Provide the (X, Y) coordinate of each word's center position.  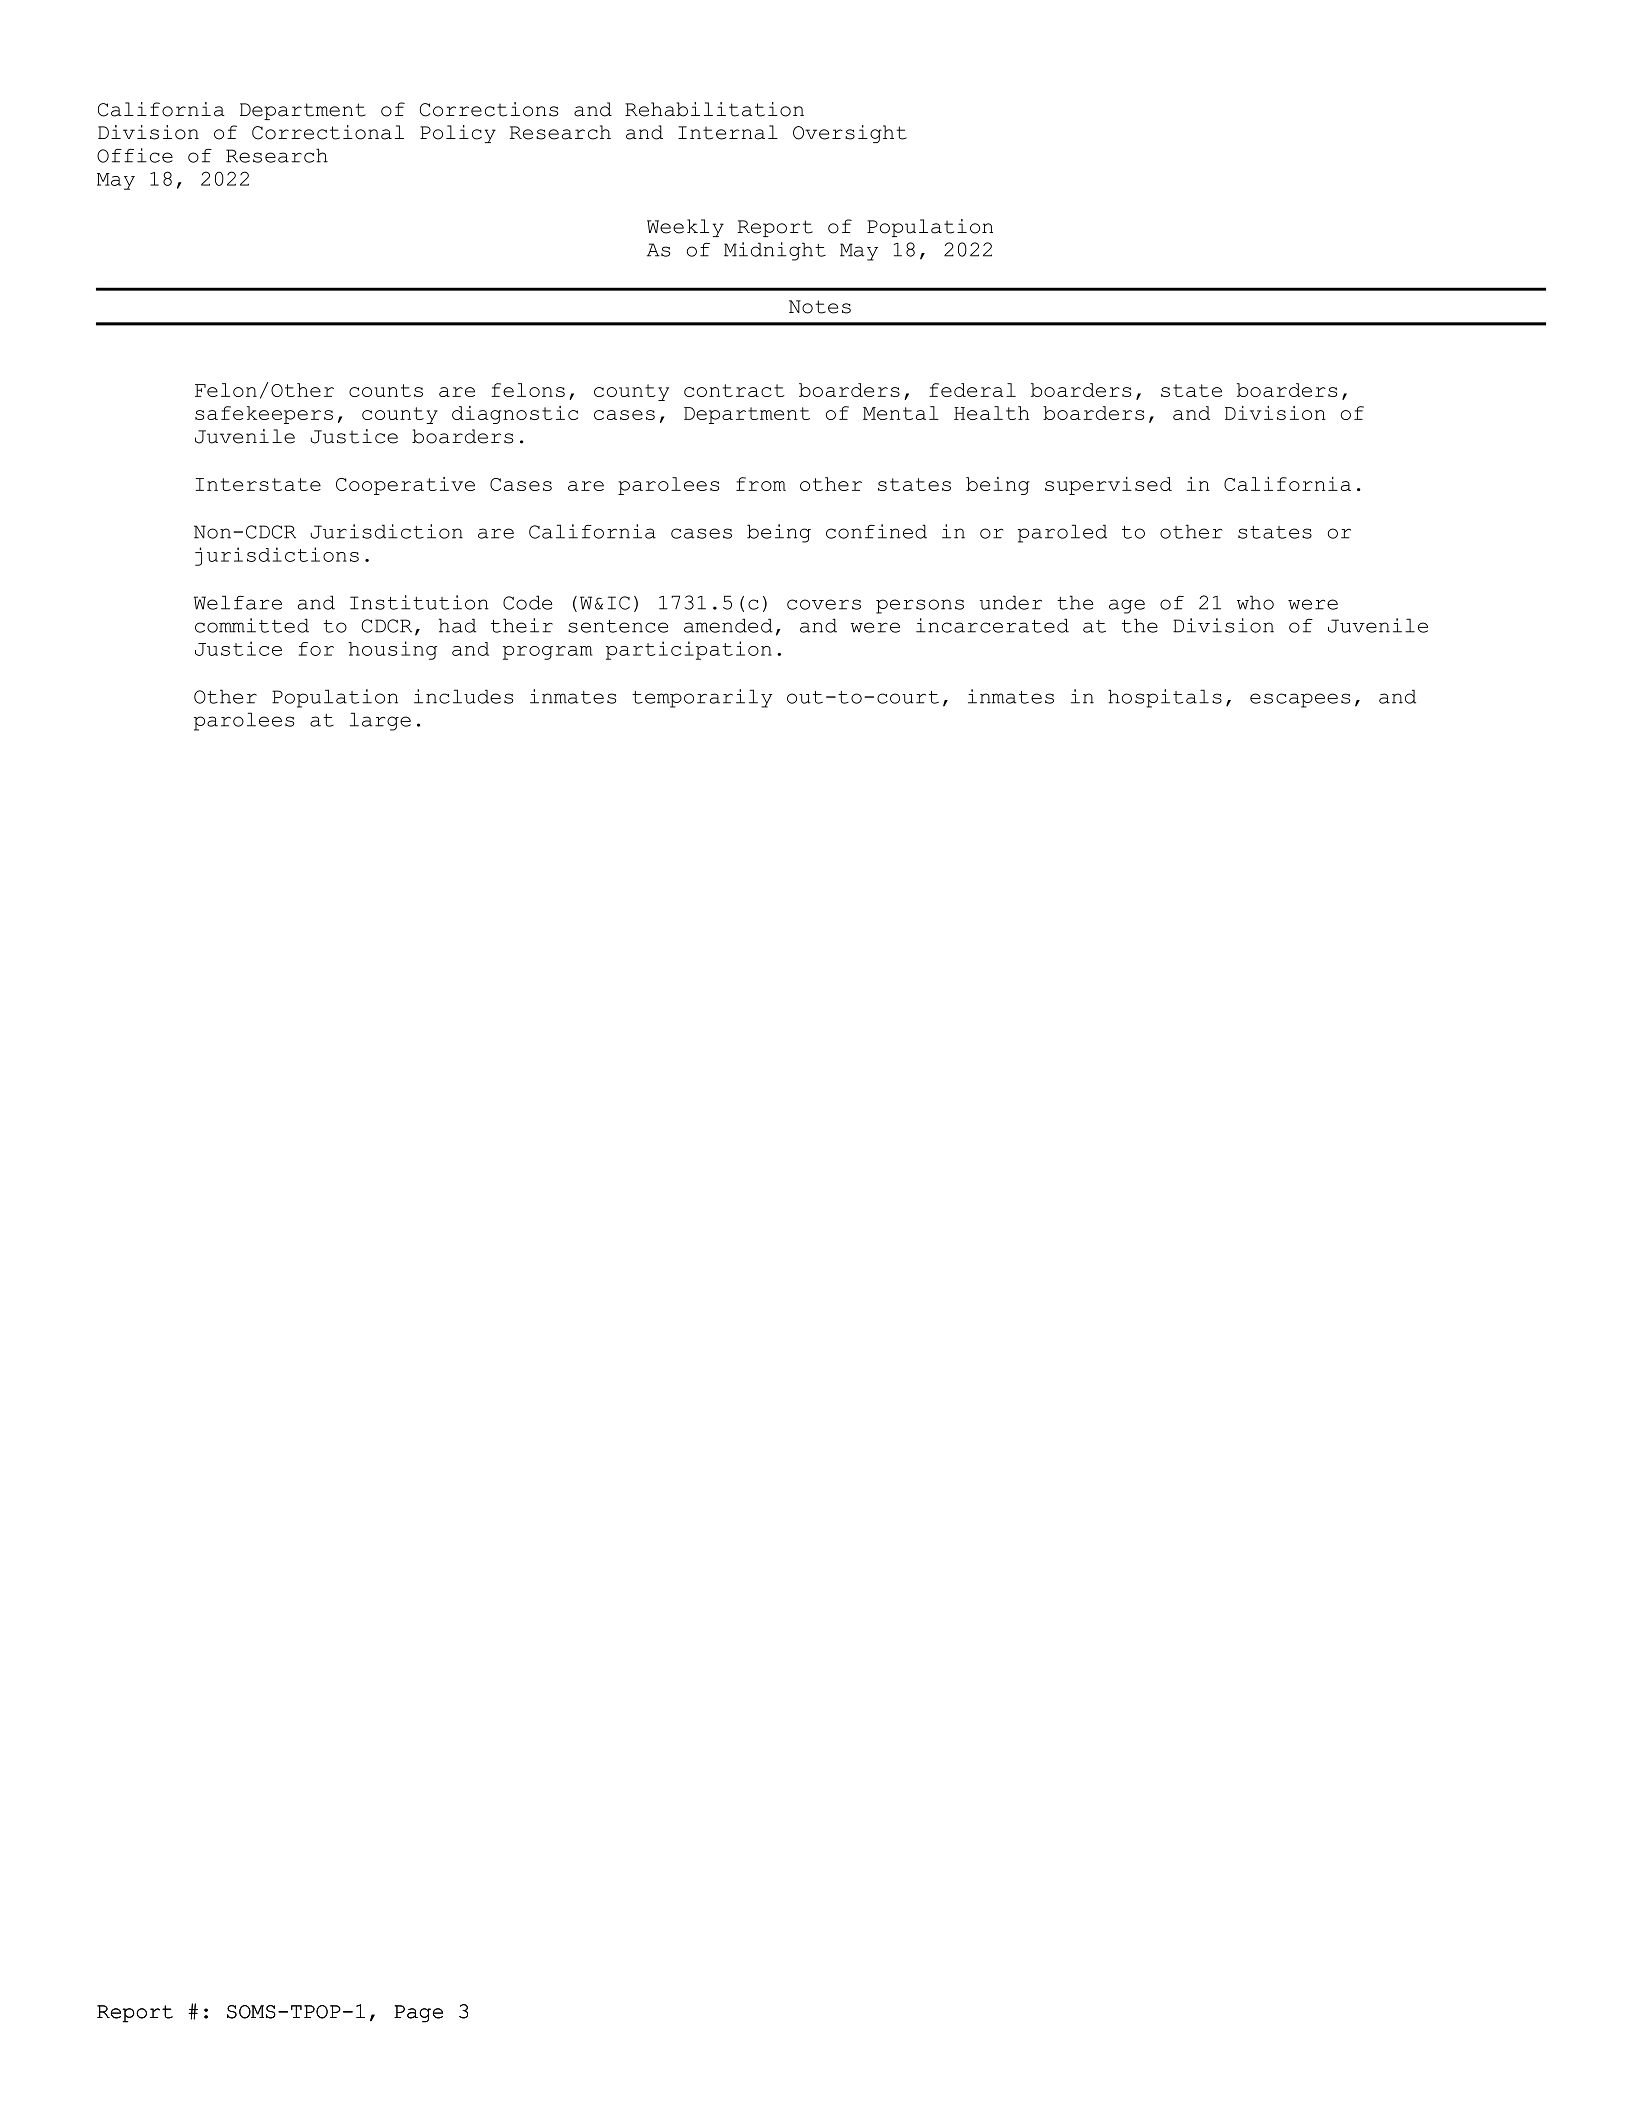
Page (418, 2014)
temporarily (702, 698)
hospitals (1165, 698)
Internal (728, 132)
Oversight (850, 134)
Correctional (328, 132)
